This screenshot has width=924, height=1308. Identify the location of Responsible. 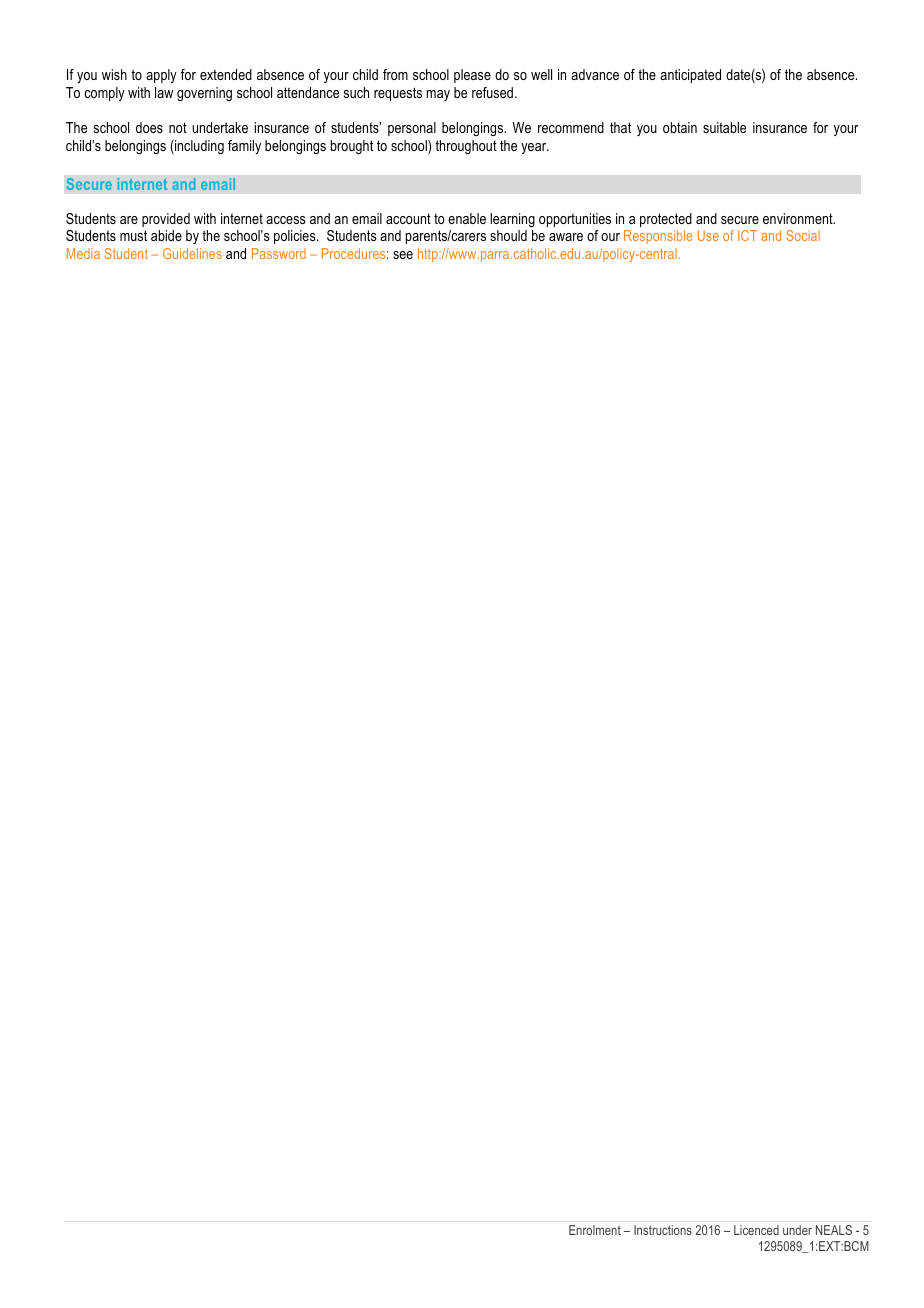
(658, 237).
